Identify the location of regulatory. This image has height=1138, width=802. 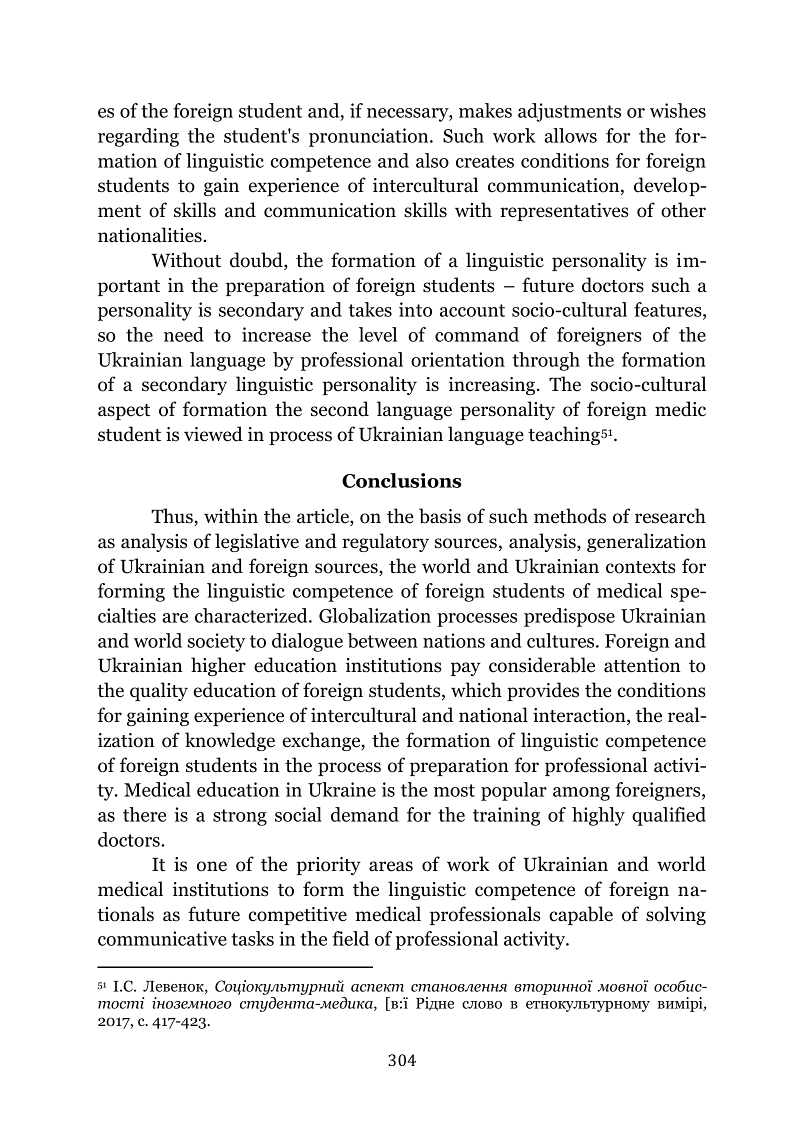
(385, 542).
